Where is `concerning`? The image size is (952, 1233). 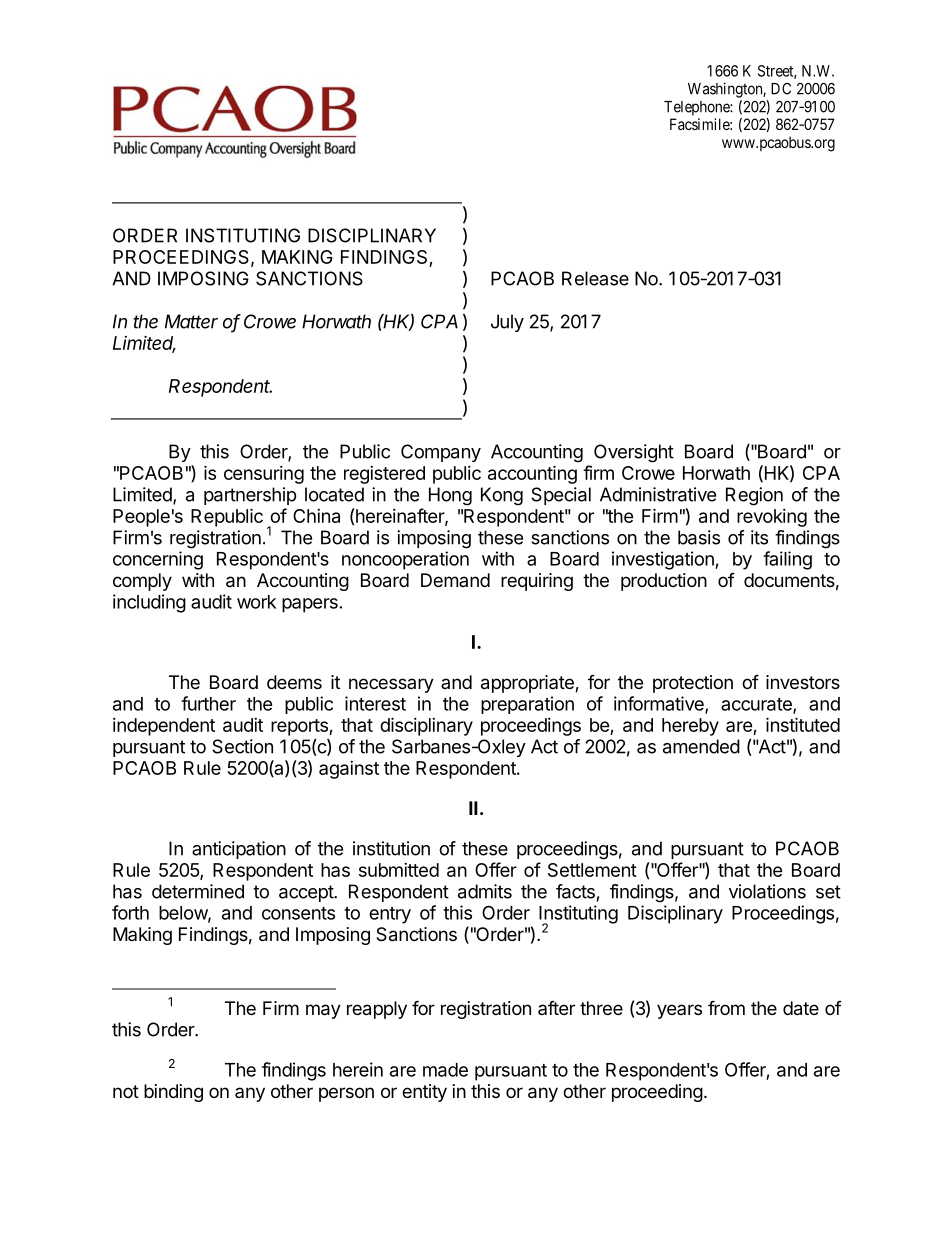 concerning is located at coordinates (158, 560).
